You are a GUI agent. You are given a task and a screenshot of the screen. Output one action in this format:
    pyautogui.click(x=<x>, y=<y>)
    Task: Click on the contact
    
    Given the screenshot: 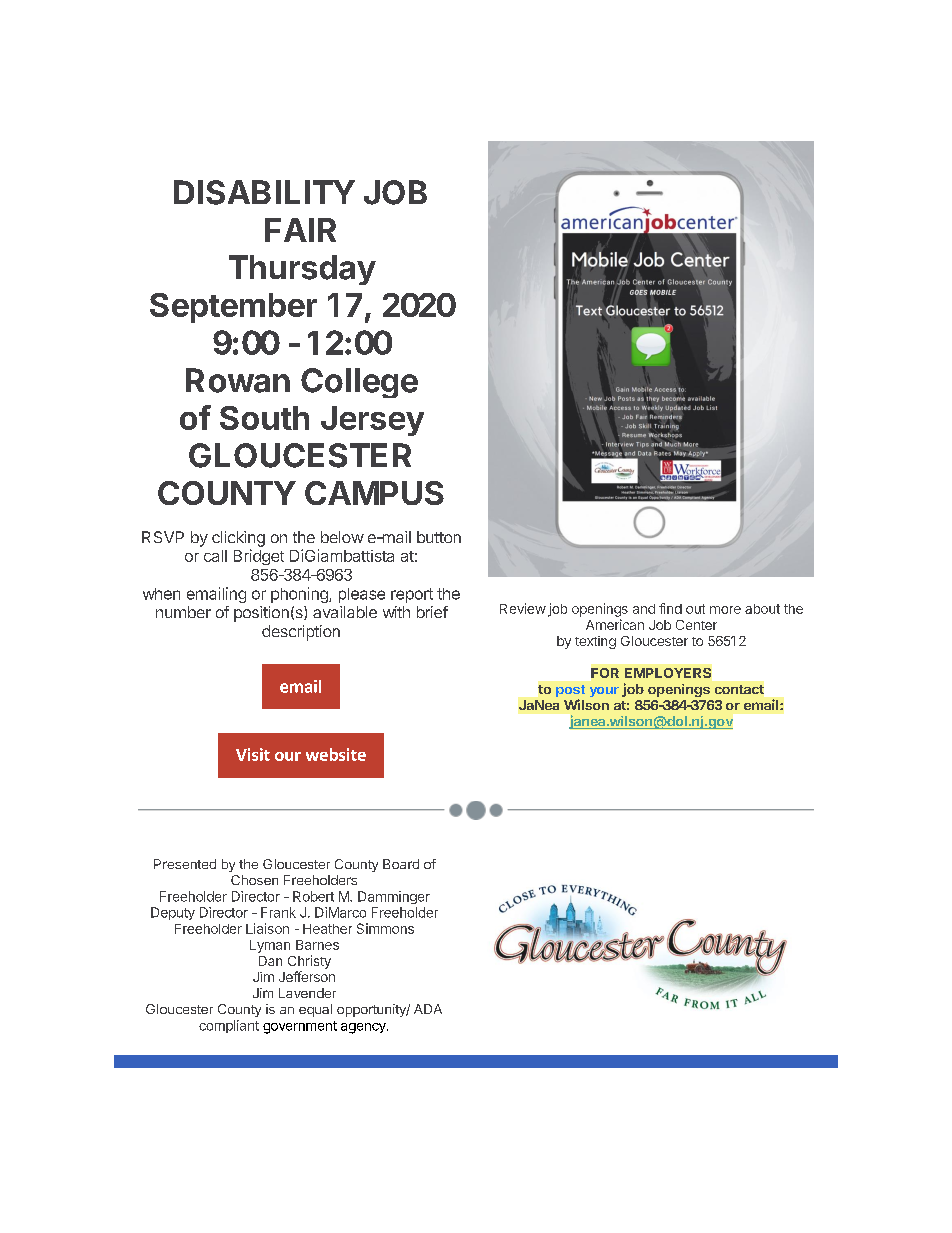 What is the action you would take?
    pyautogui.click(x=739, y=689)
